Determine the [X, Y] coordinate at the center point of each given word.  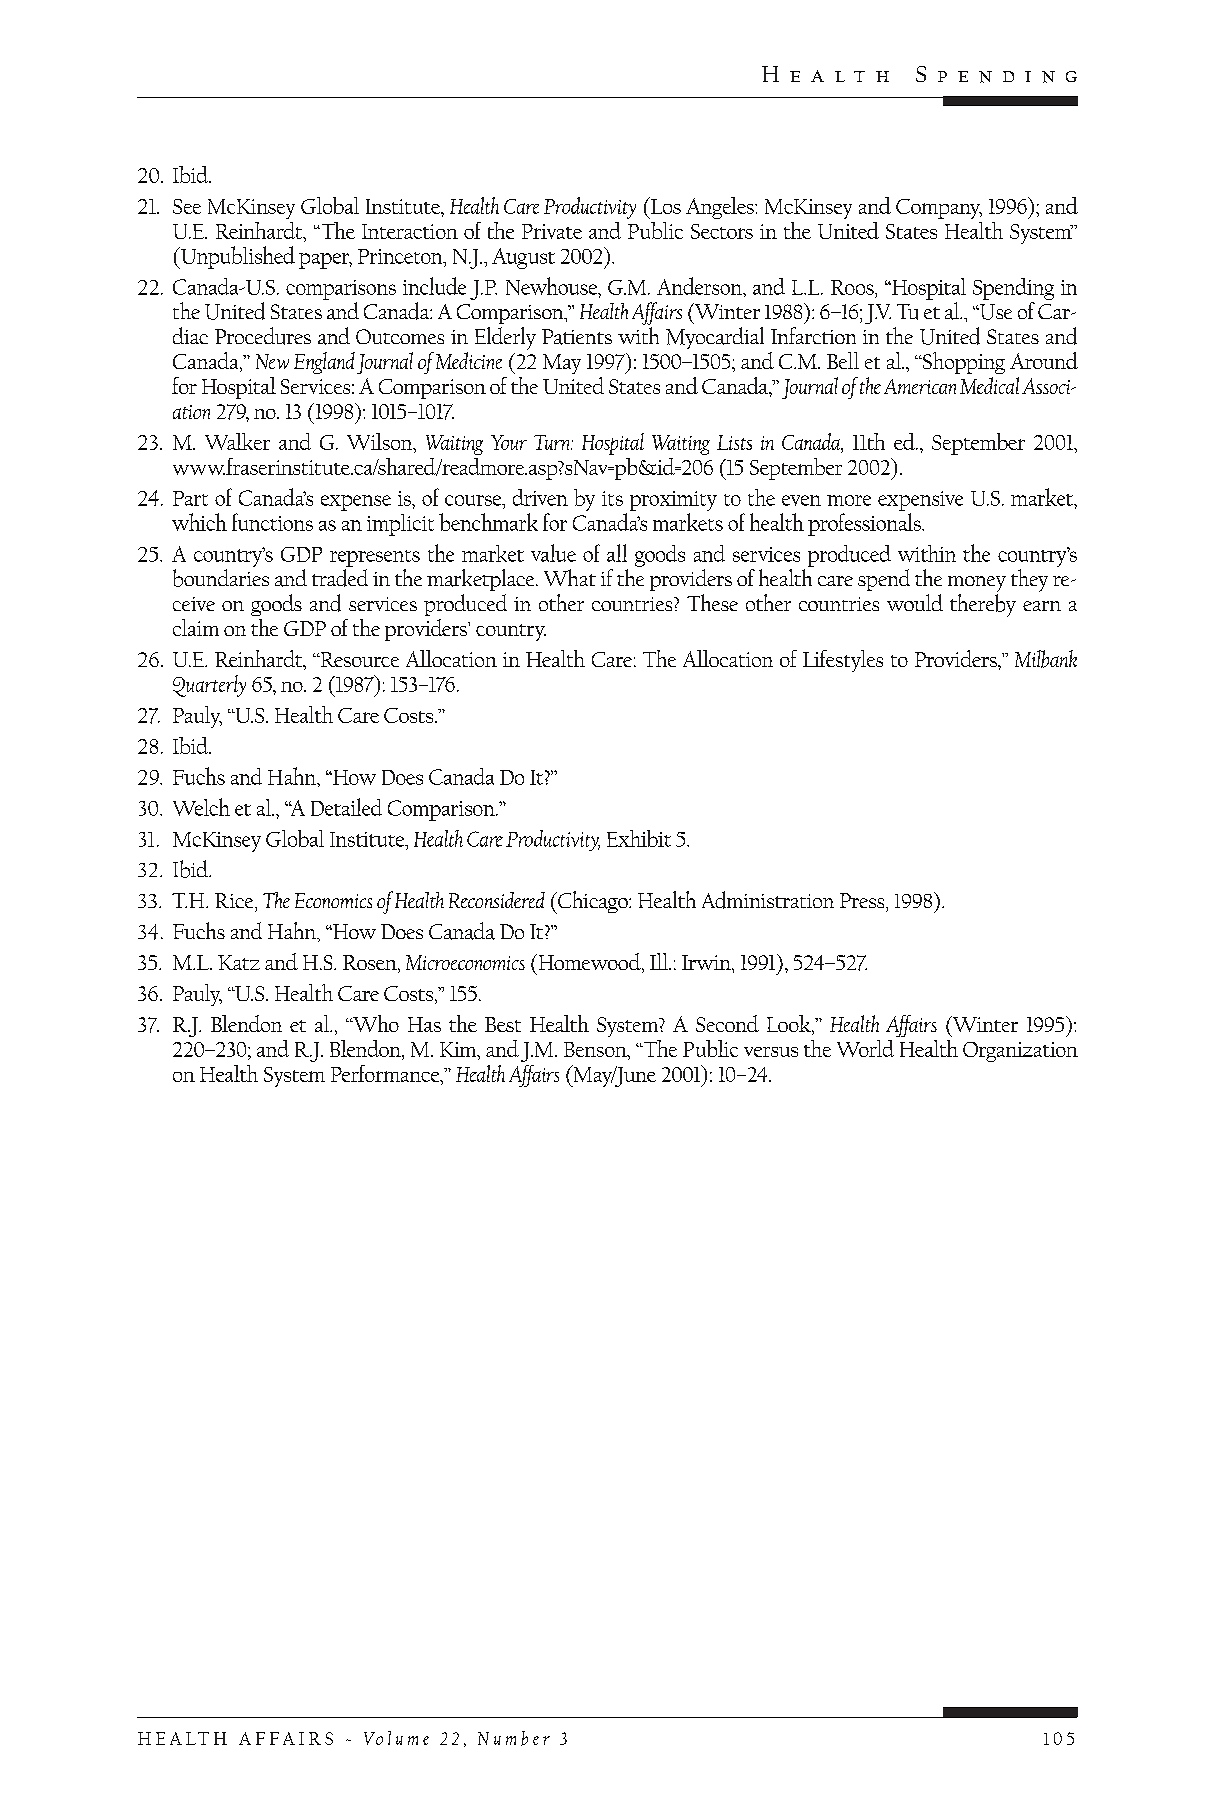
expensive [920, 501]
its [612, 498]
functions [272, 522]
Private [552, 231]
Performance [386, 1073]
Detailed [346, 807]
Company [939, 209]
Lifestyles [843, 661]
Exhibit [639, 838]
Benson [596, 1049]
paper [325, 261]
